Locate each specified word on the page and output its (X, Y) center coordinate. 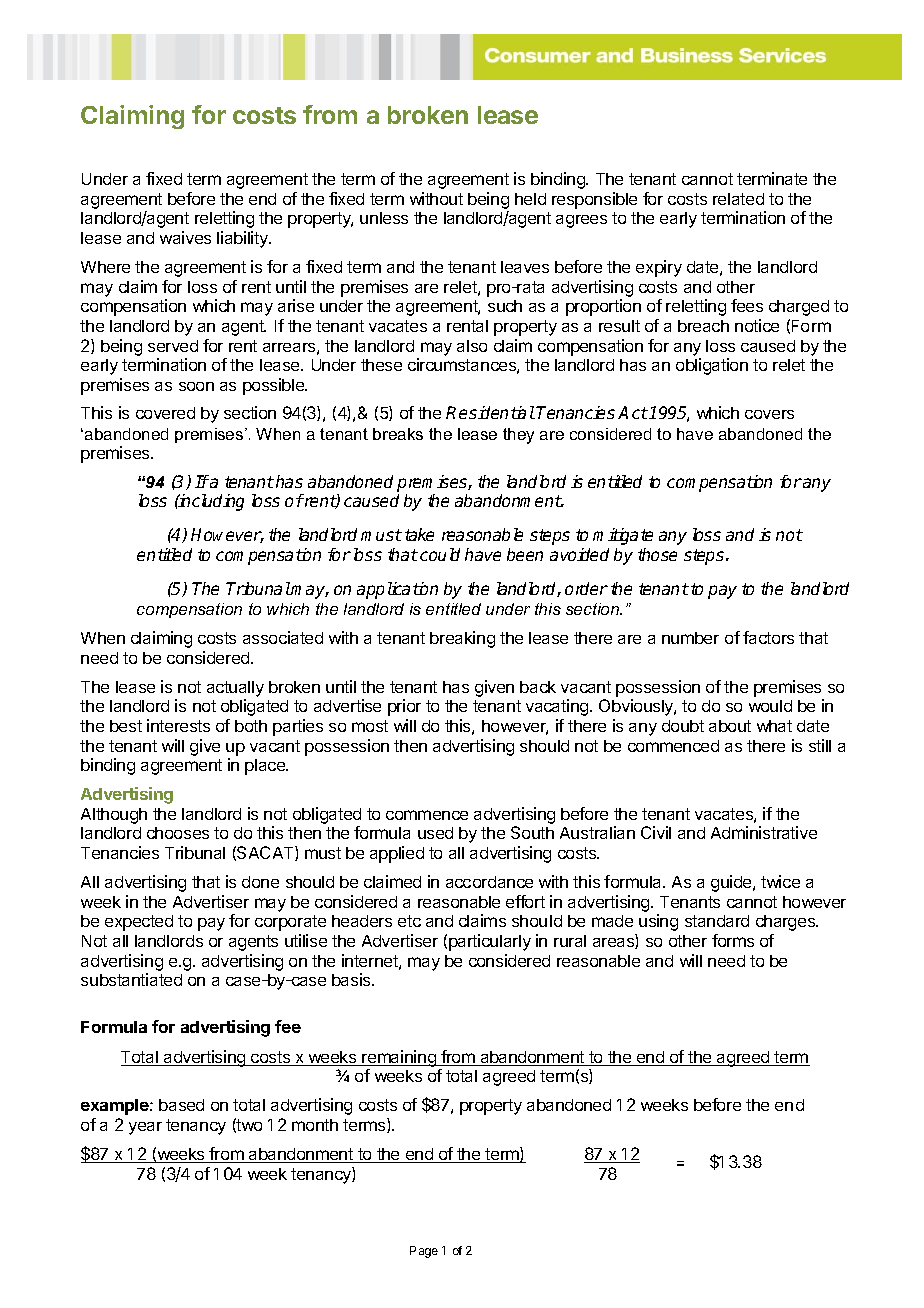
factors (768, 637)
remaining (399, 1060)
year (145, 1128)
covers (769, 414)
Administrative (764, 832)
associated (283, 637)
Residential (490, 412)
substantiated (131, 979)
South (532, 832)
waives (185, 237)
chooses (178, 833)
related (738, 199)
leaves (525, 267)
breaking (462, 639)
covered (165, 413)
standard (717, 921)
